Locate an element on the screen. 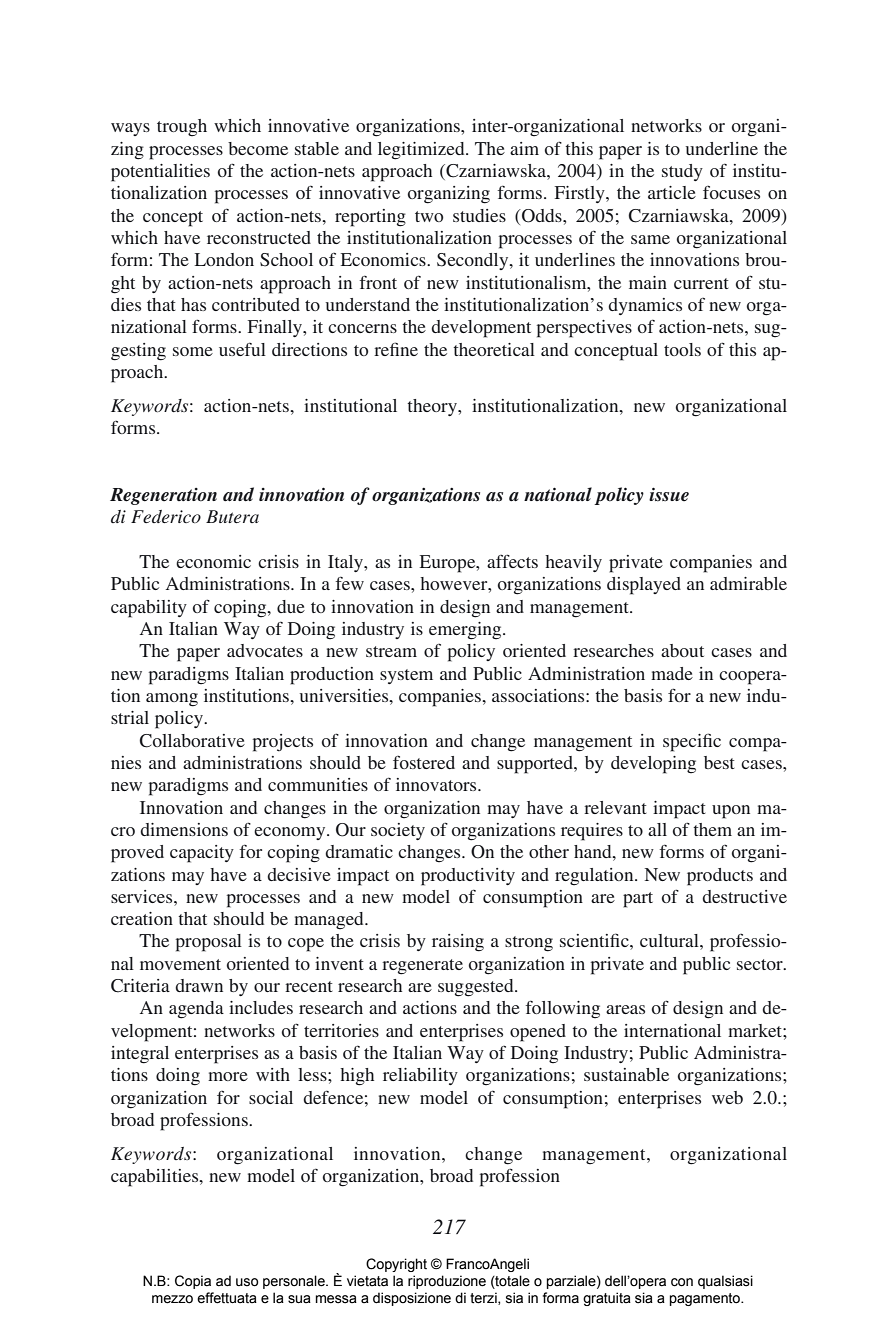 The height and width of the screenshot is (1332, 896). legitimized is located at coordinates (422, 151).
